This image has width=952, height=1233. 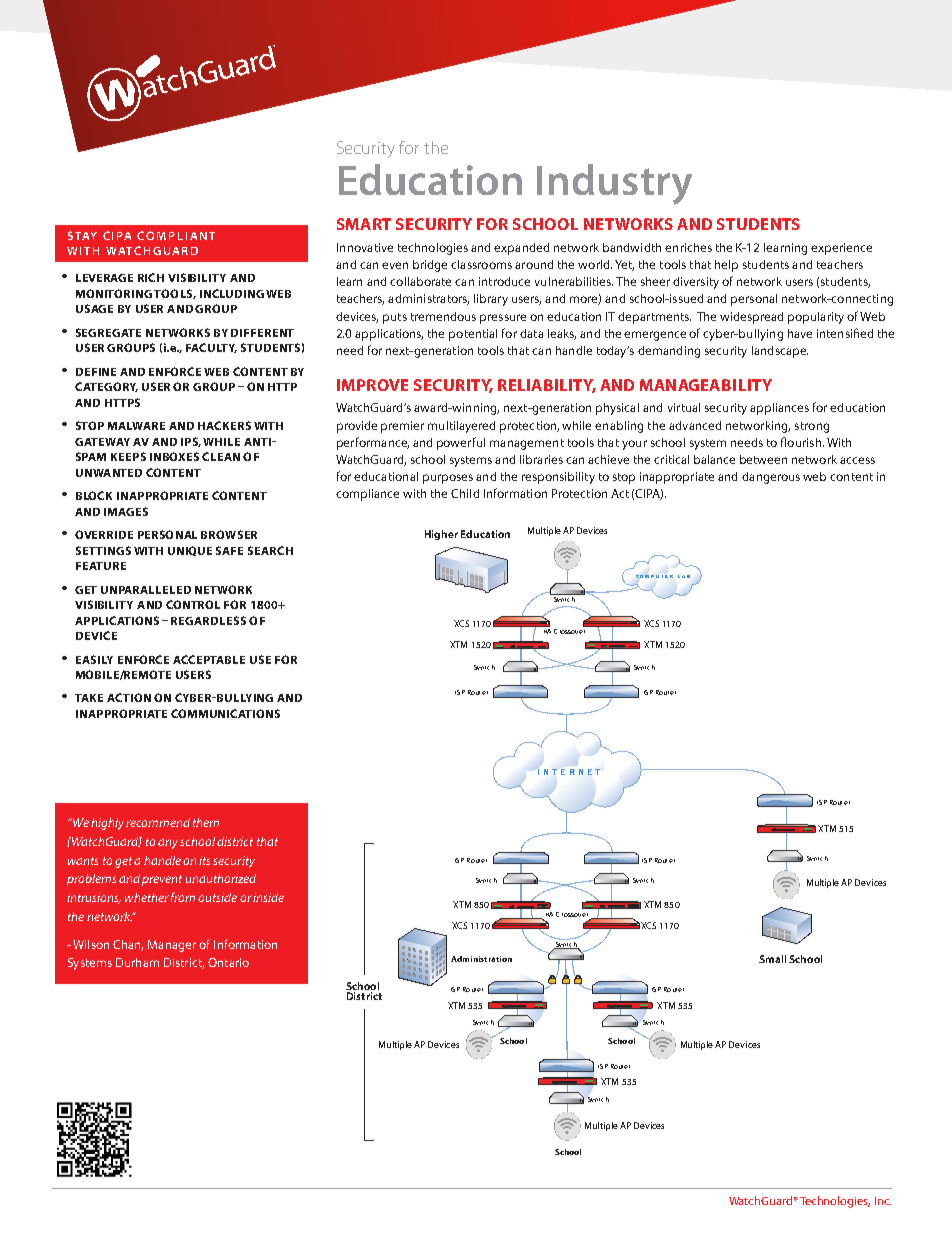 What do you see at coordinates (521, 249) in the image?
I see `expanded` at bounding box center [521, 249].
